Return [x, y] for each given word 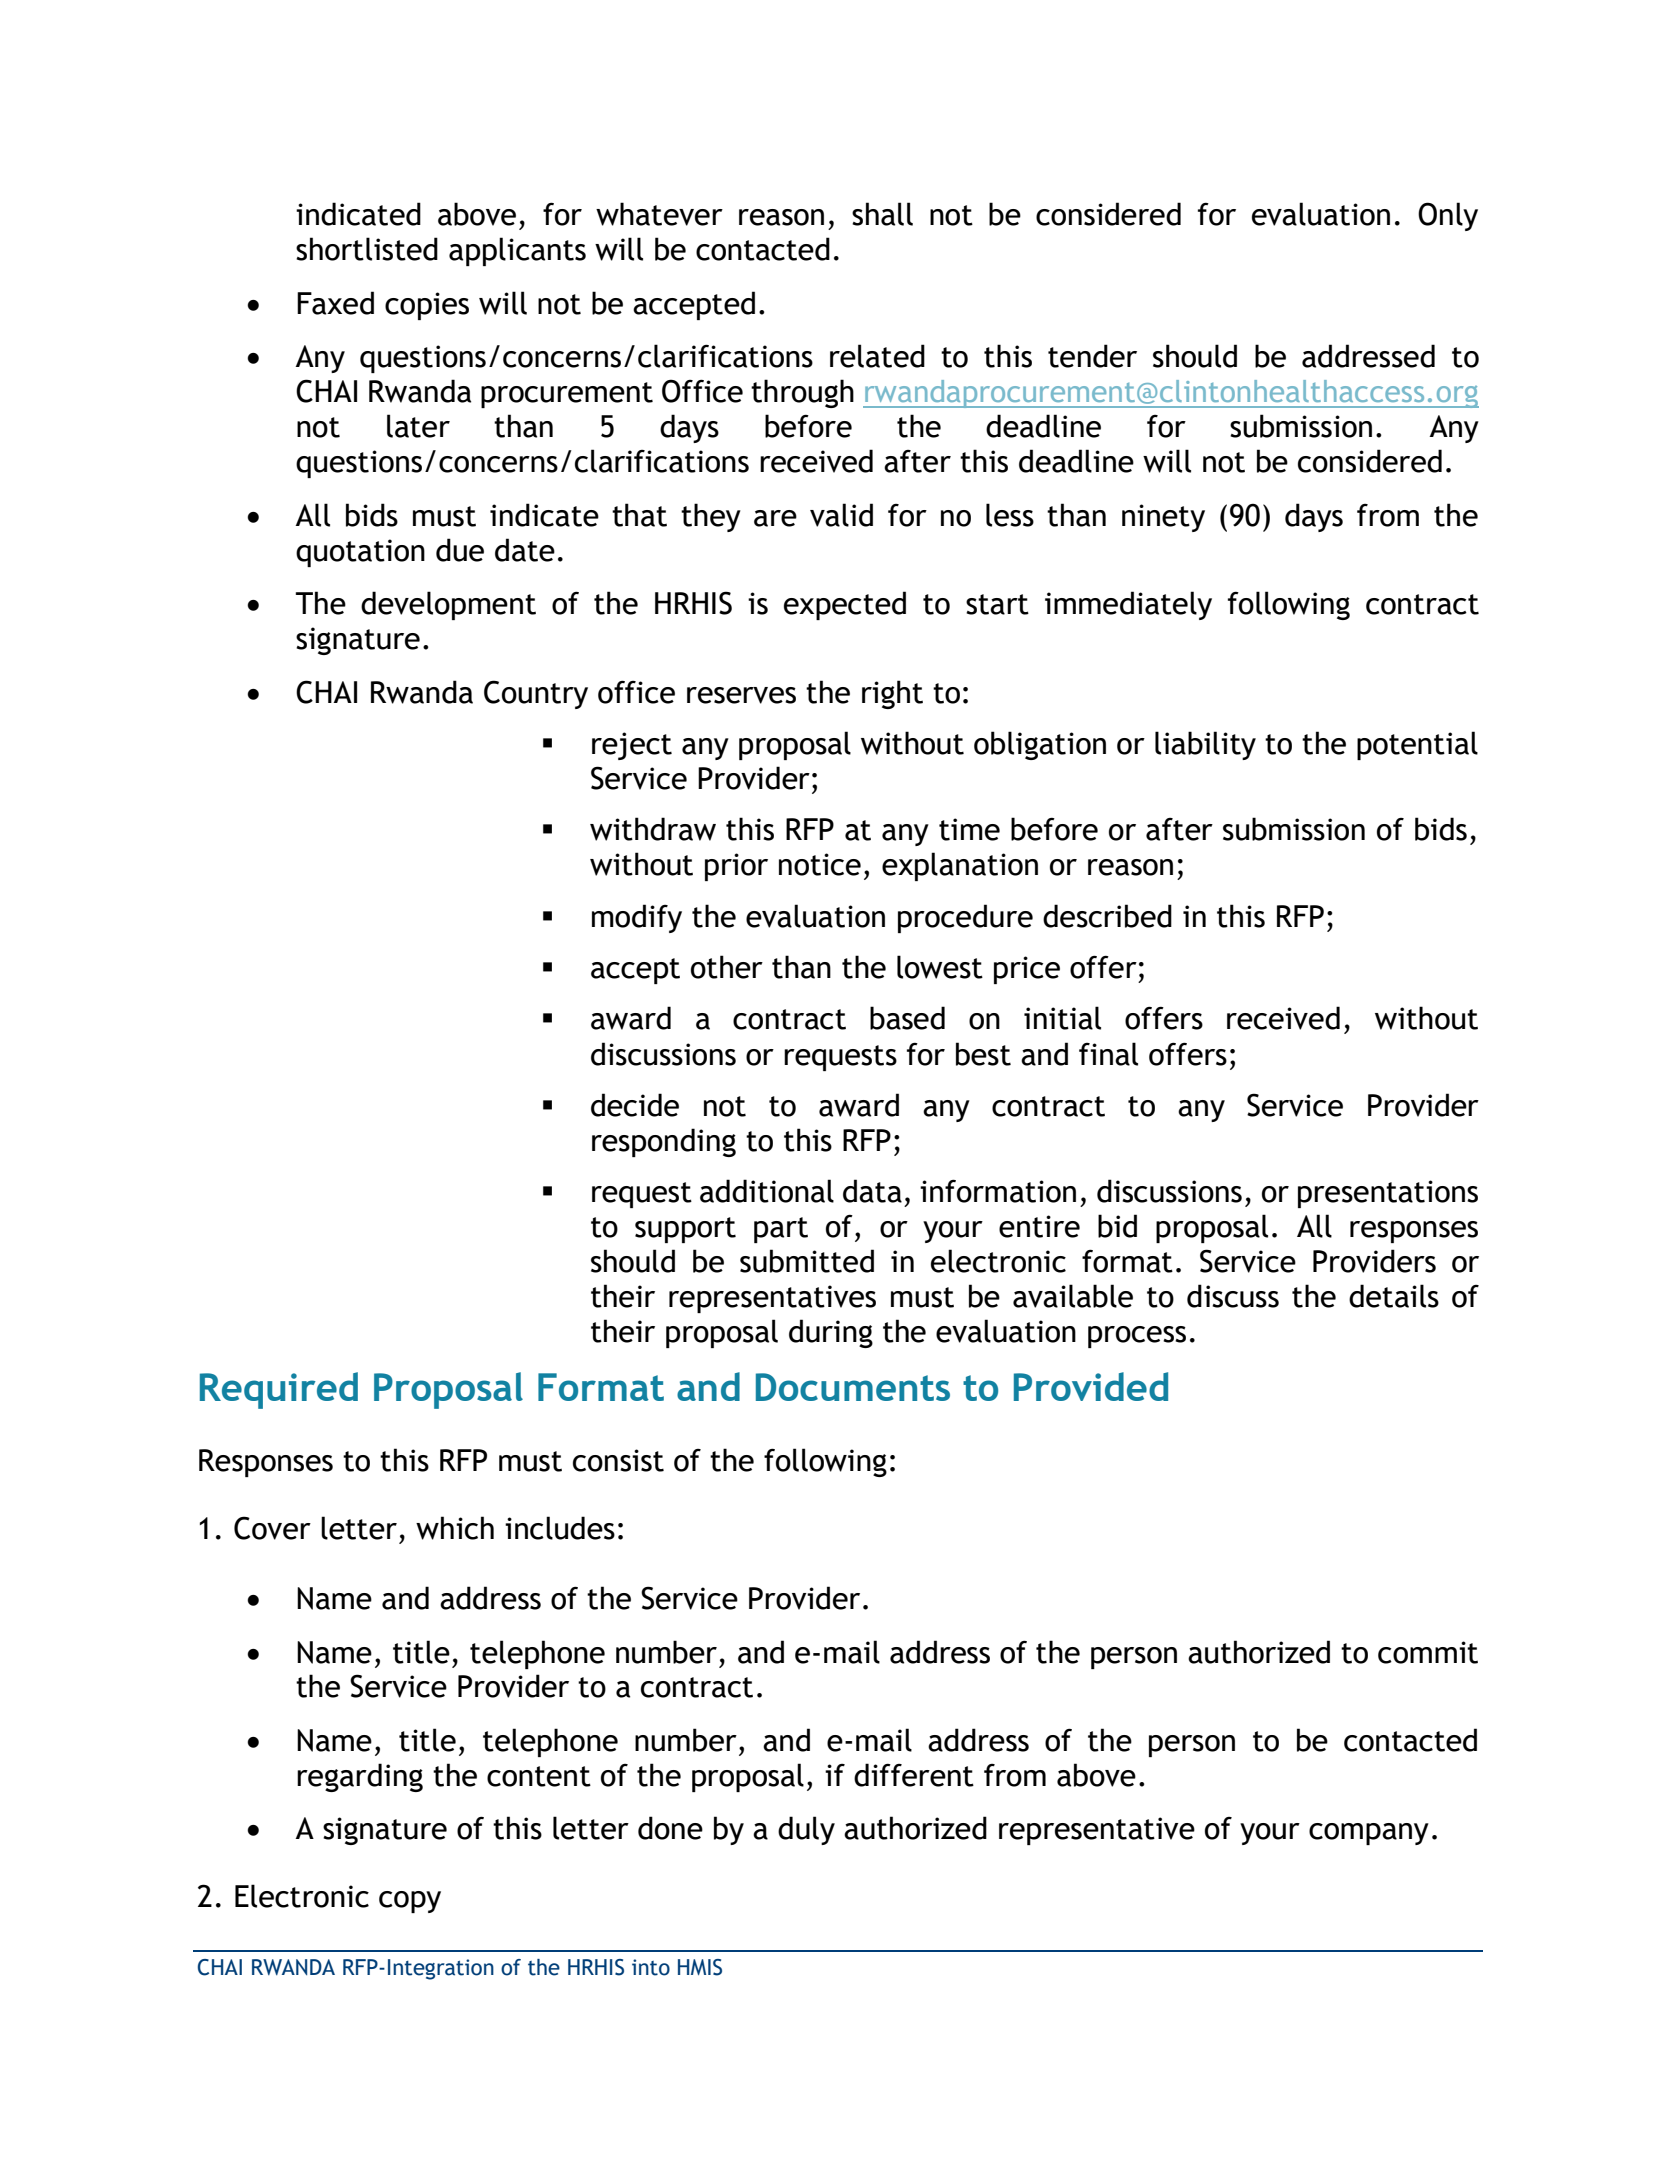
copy [410, 1902]
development [448, 605]
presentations [1388, 1194]
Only [1448, 216]
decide [635, 1105]
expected [845, 605]
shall [882, 214]
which [455, 1528]
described [1107, 916]
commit [1428, 1652]
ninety [1163, 518]
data [872, 1191]
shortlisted [367, 249]
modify [637, 918]
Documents [853, 1387]
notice [820, 864]
